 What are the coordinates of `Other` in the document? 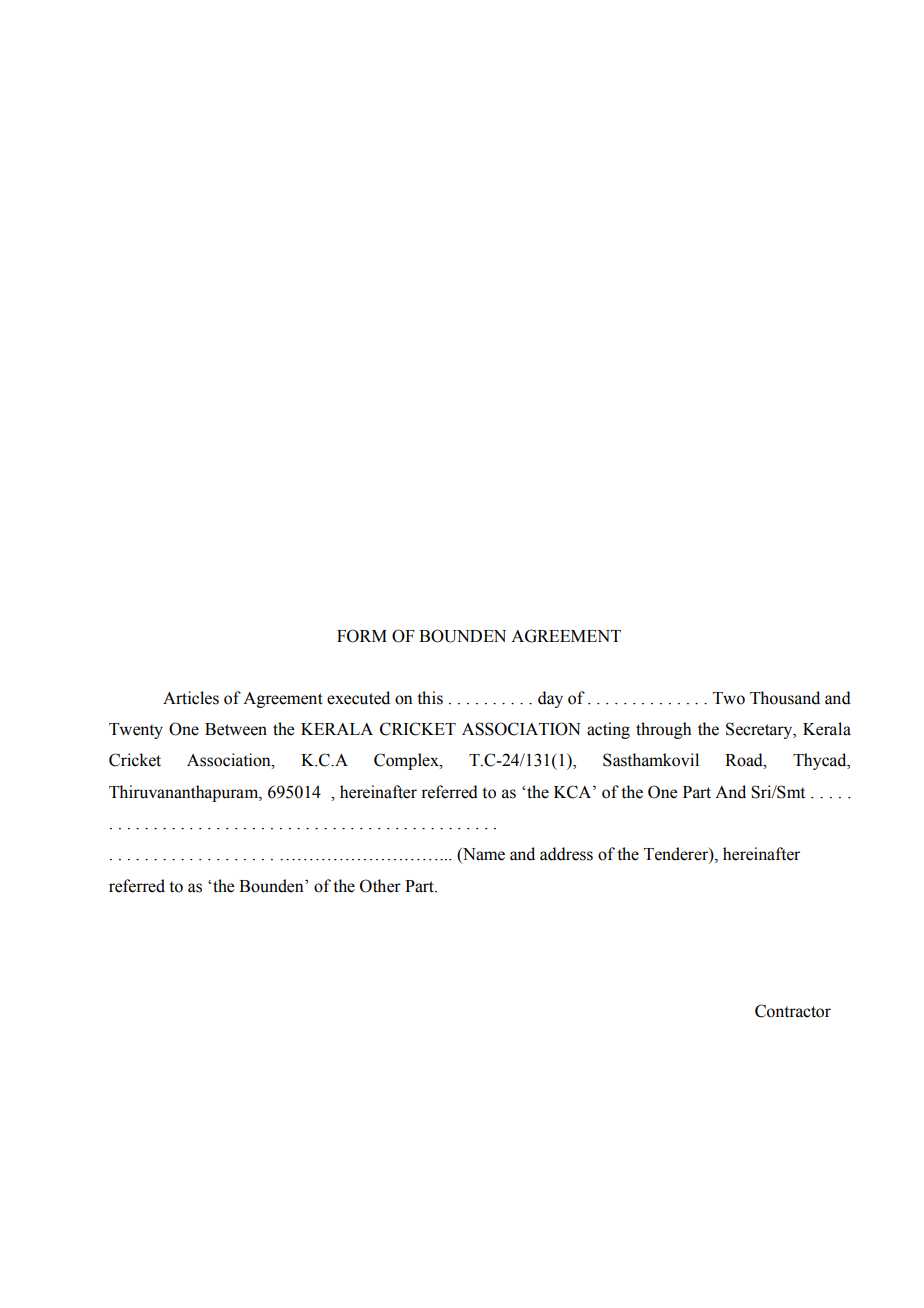 It's located at (380, 886).
